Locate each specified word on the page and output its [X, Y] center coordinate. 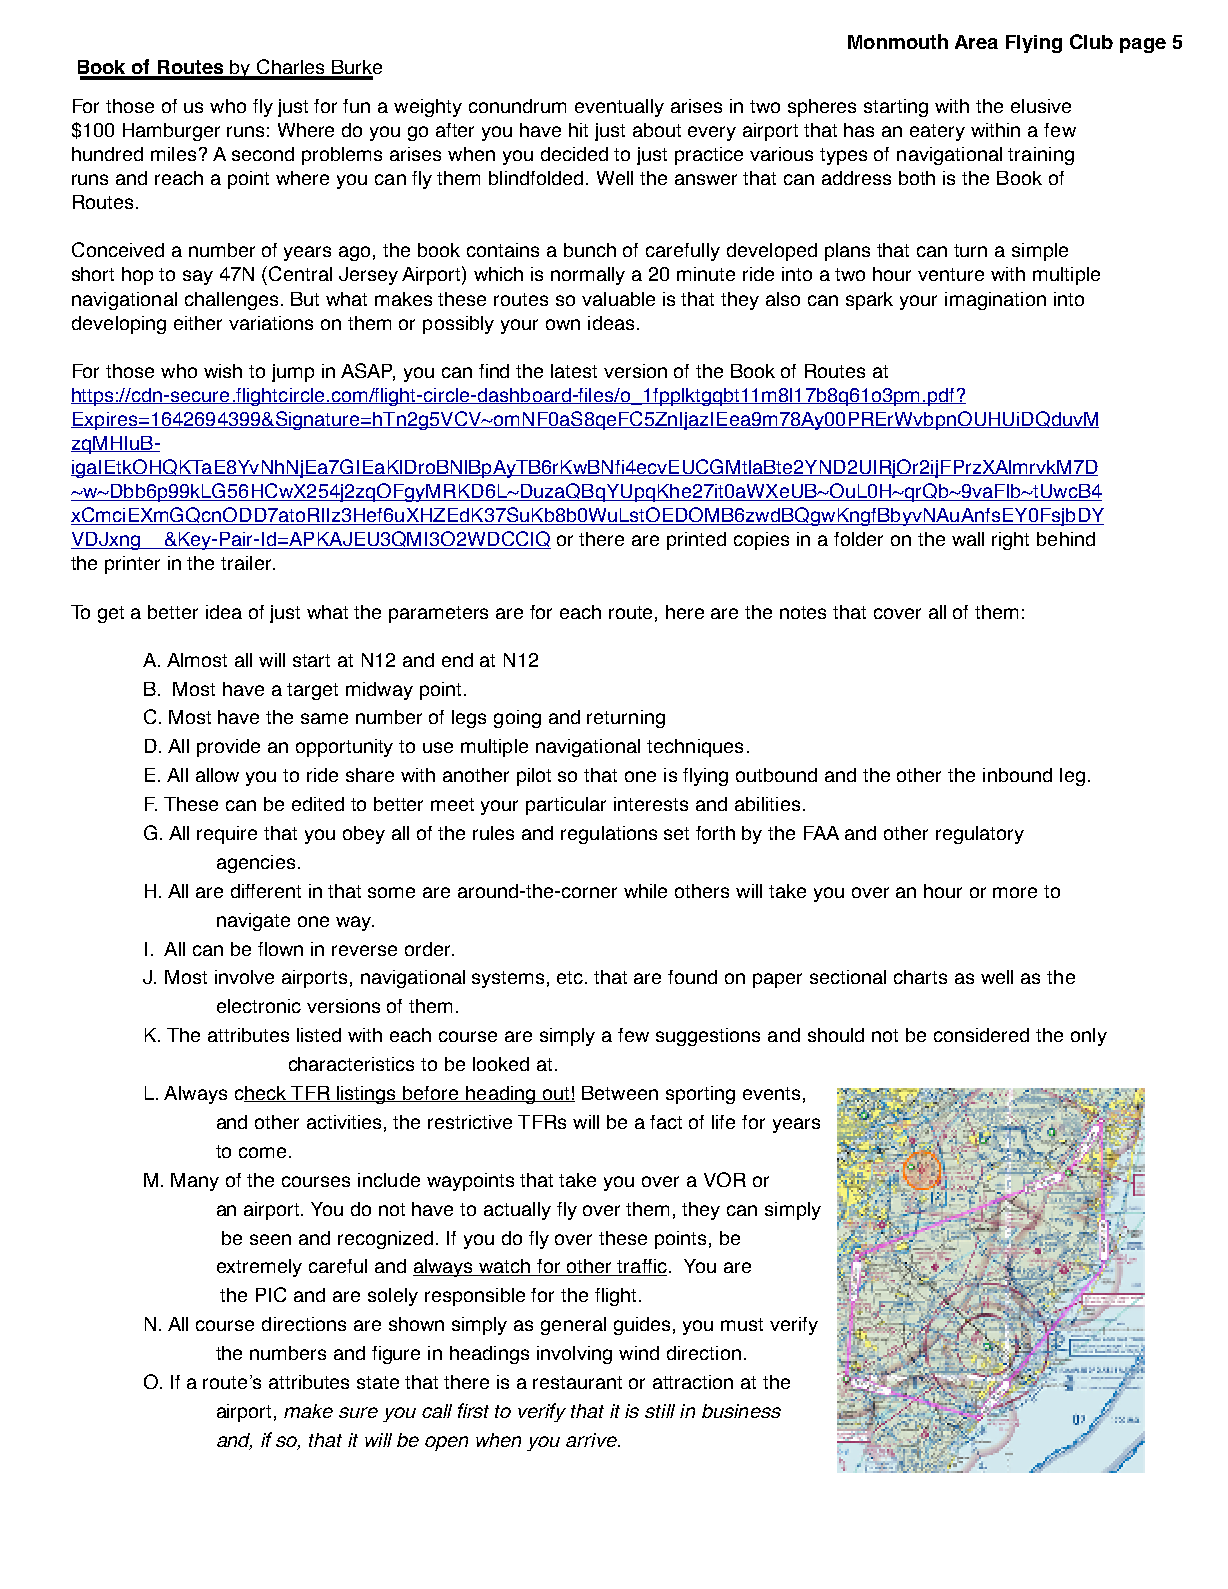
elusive [1041, 106]
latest [574, 371]
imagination [995, 301]
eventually [619, 108]
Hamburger [171, 132]
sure [358, 1412]
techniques [695, 748]
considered [981, 1035]
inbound [1017, 775]
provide [228, 748]
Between [620, 1093]
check [261, 1094]
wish [223, 371]
